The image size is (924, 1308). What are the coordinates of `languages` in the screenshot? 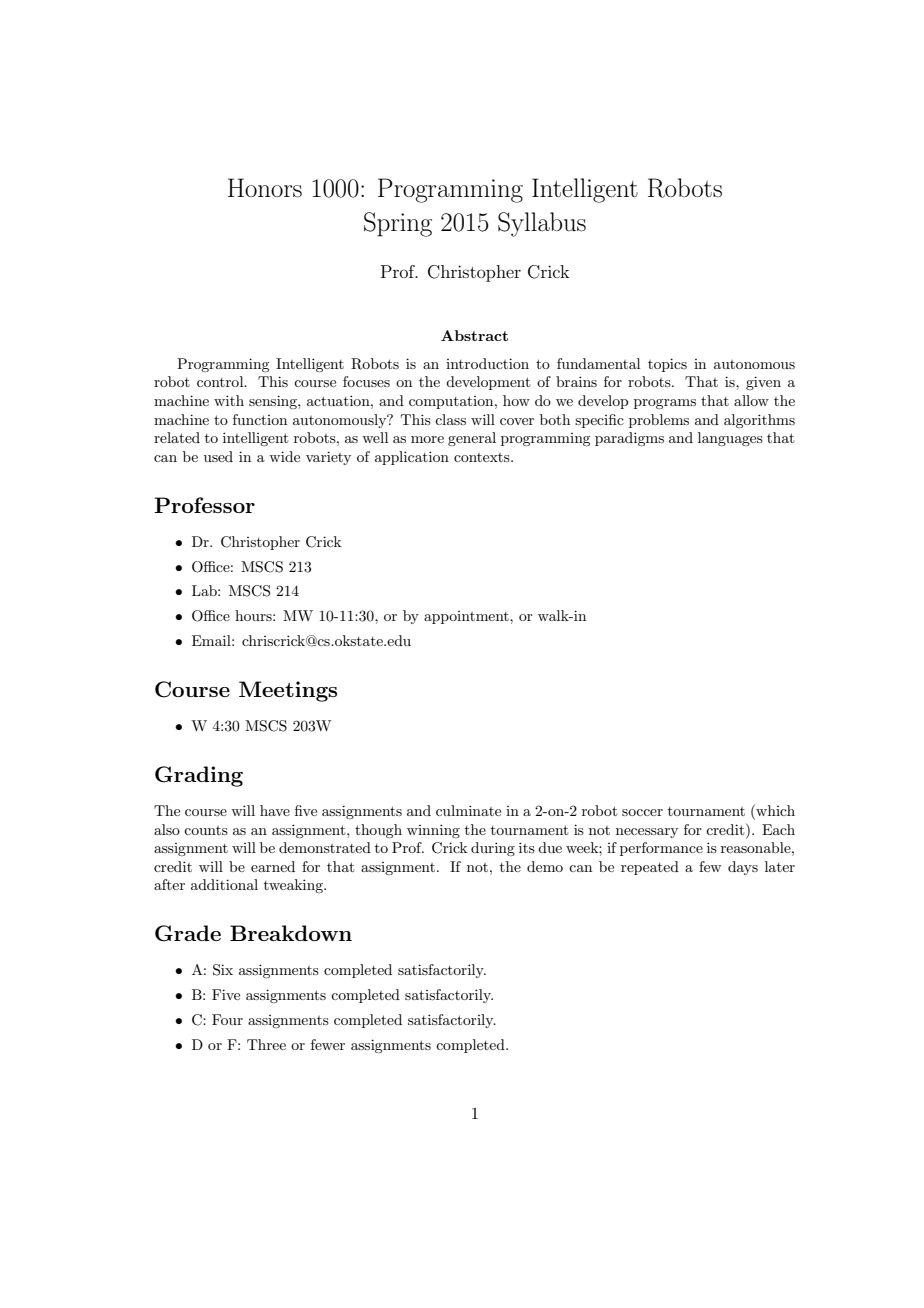 It's located at (730, 439).
